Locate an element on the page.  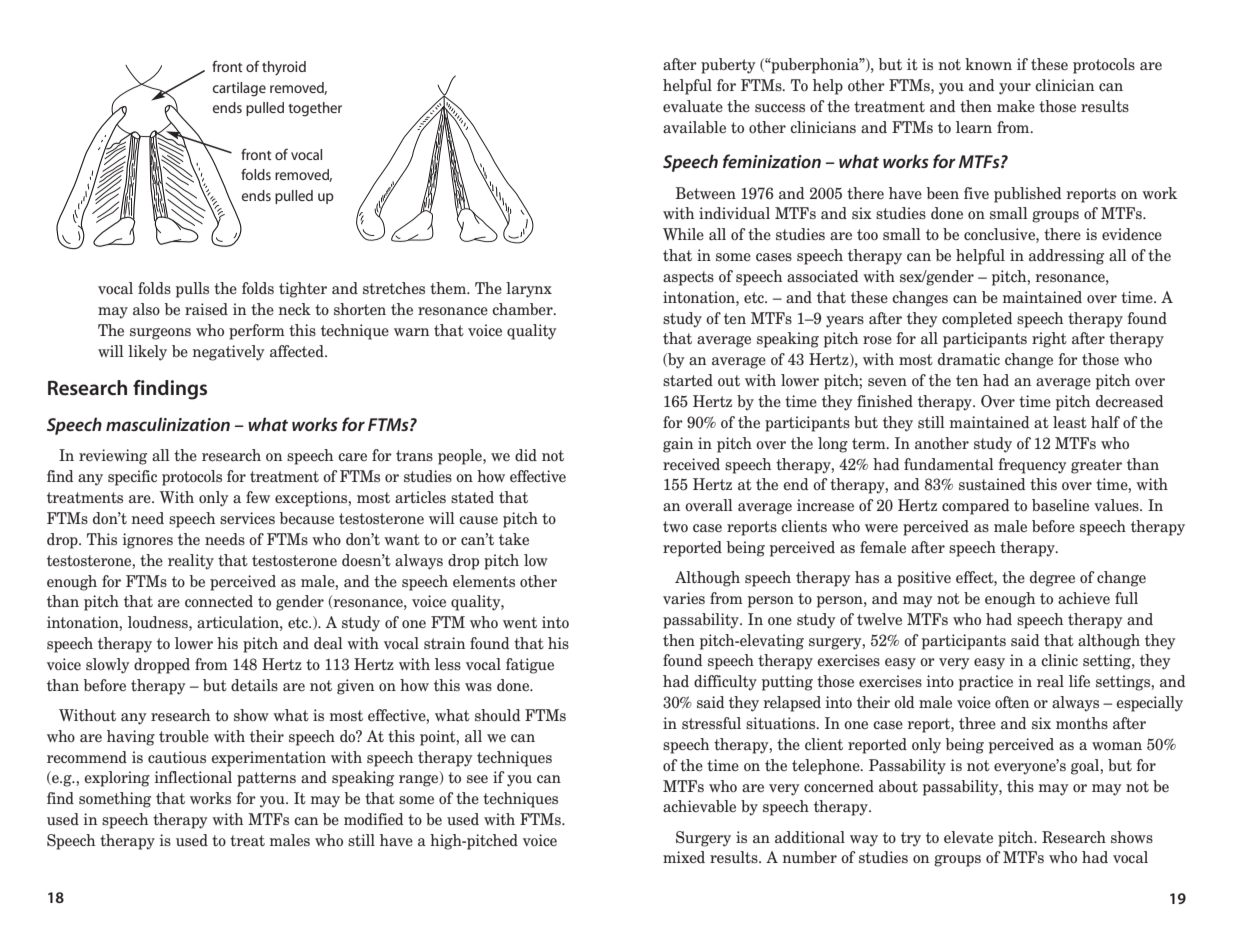
pulls is located at coordinates (192, 290).
